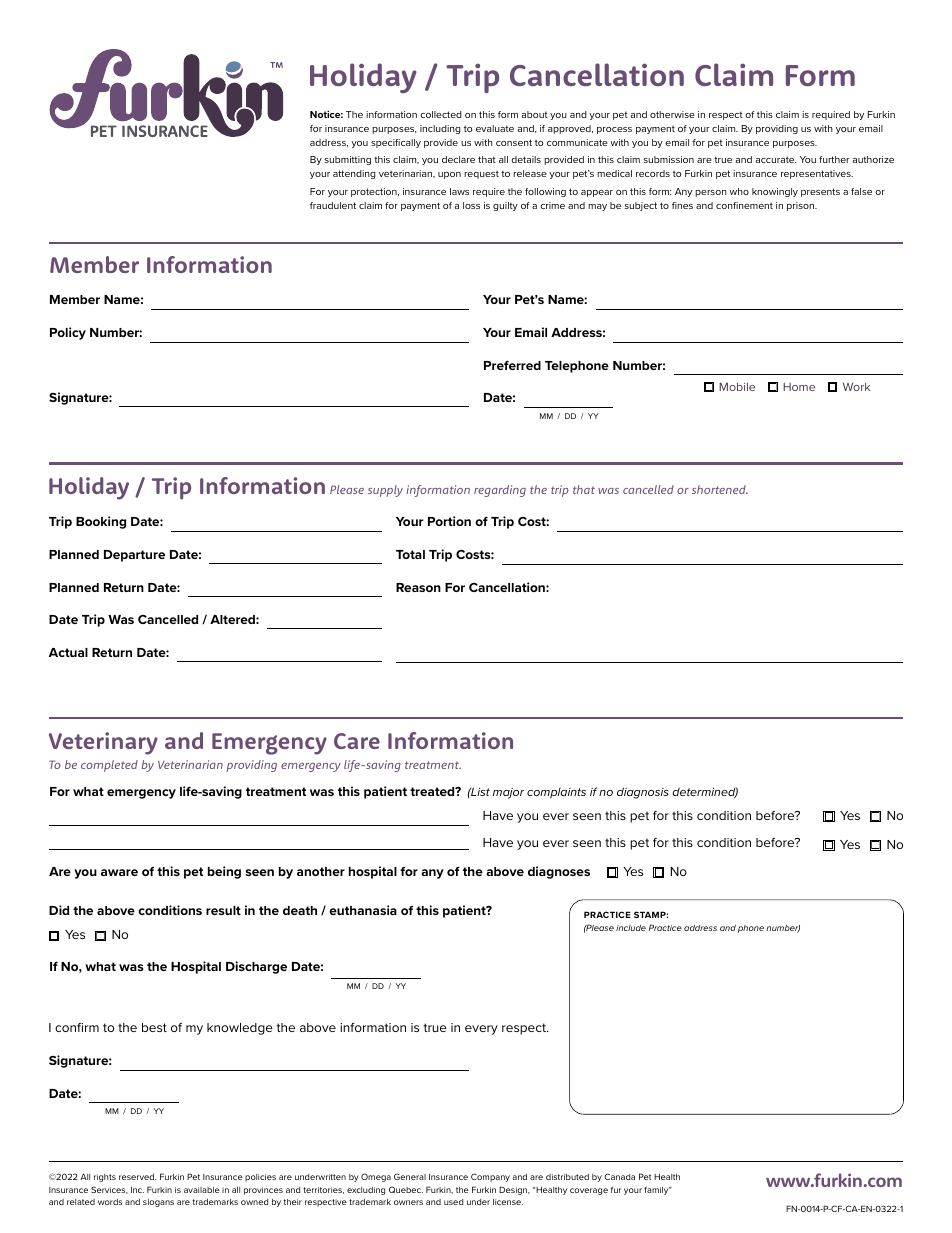 The width and height of the page is (952, 1233). I want to click on accurate, so click(775, 159).
